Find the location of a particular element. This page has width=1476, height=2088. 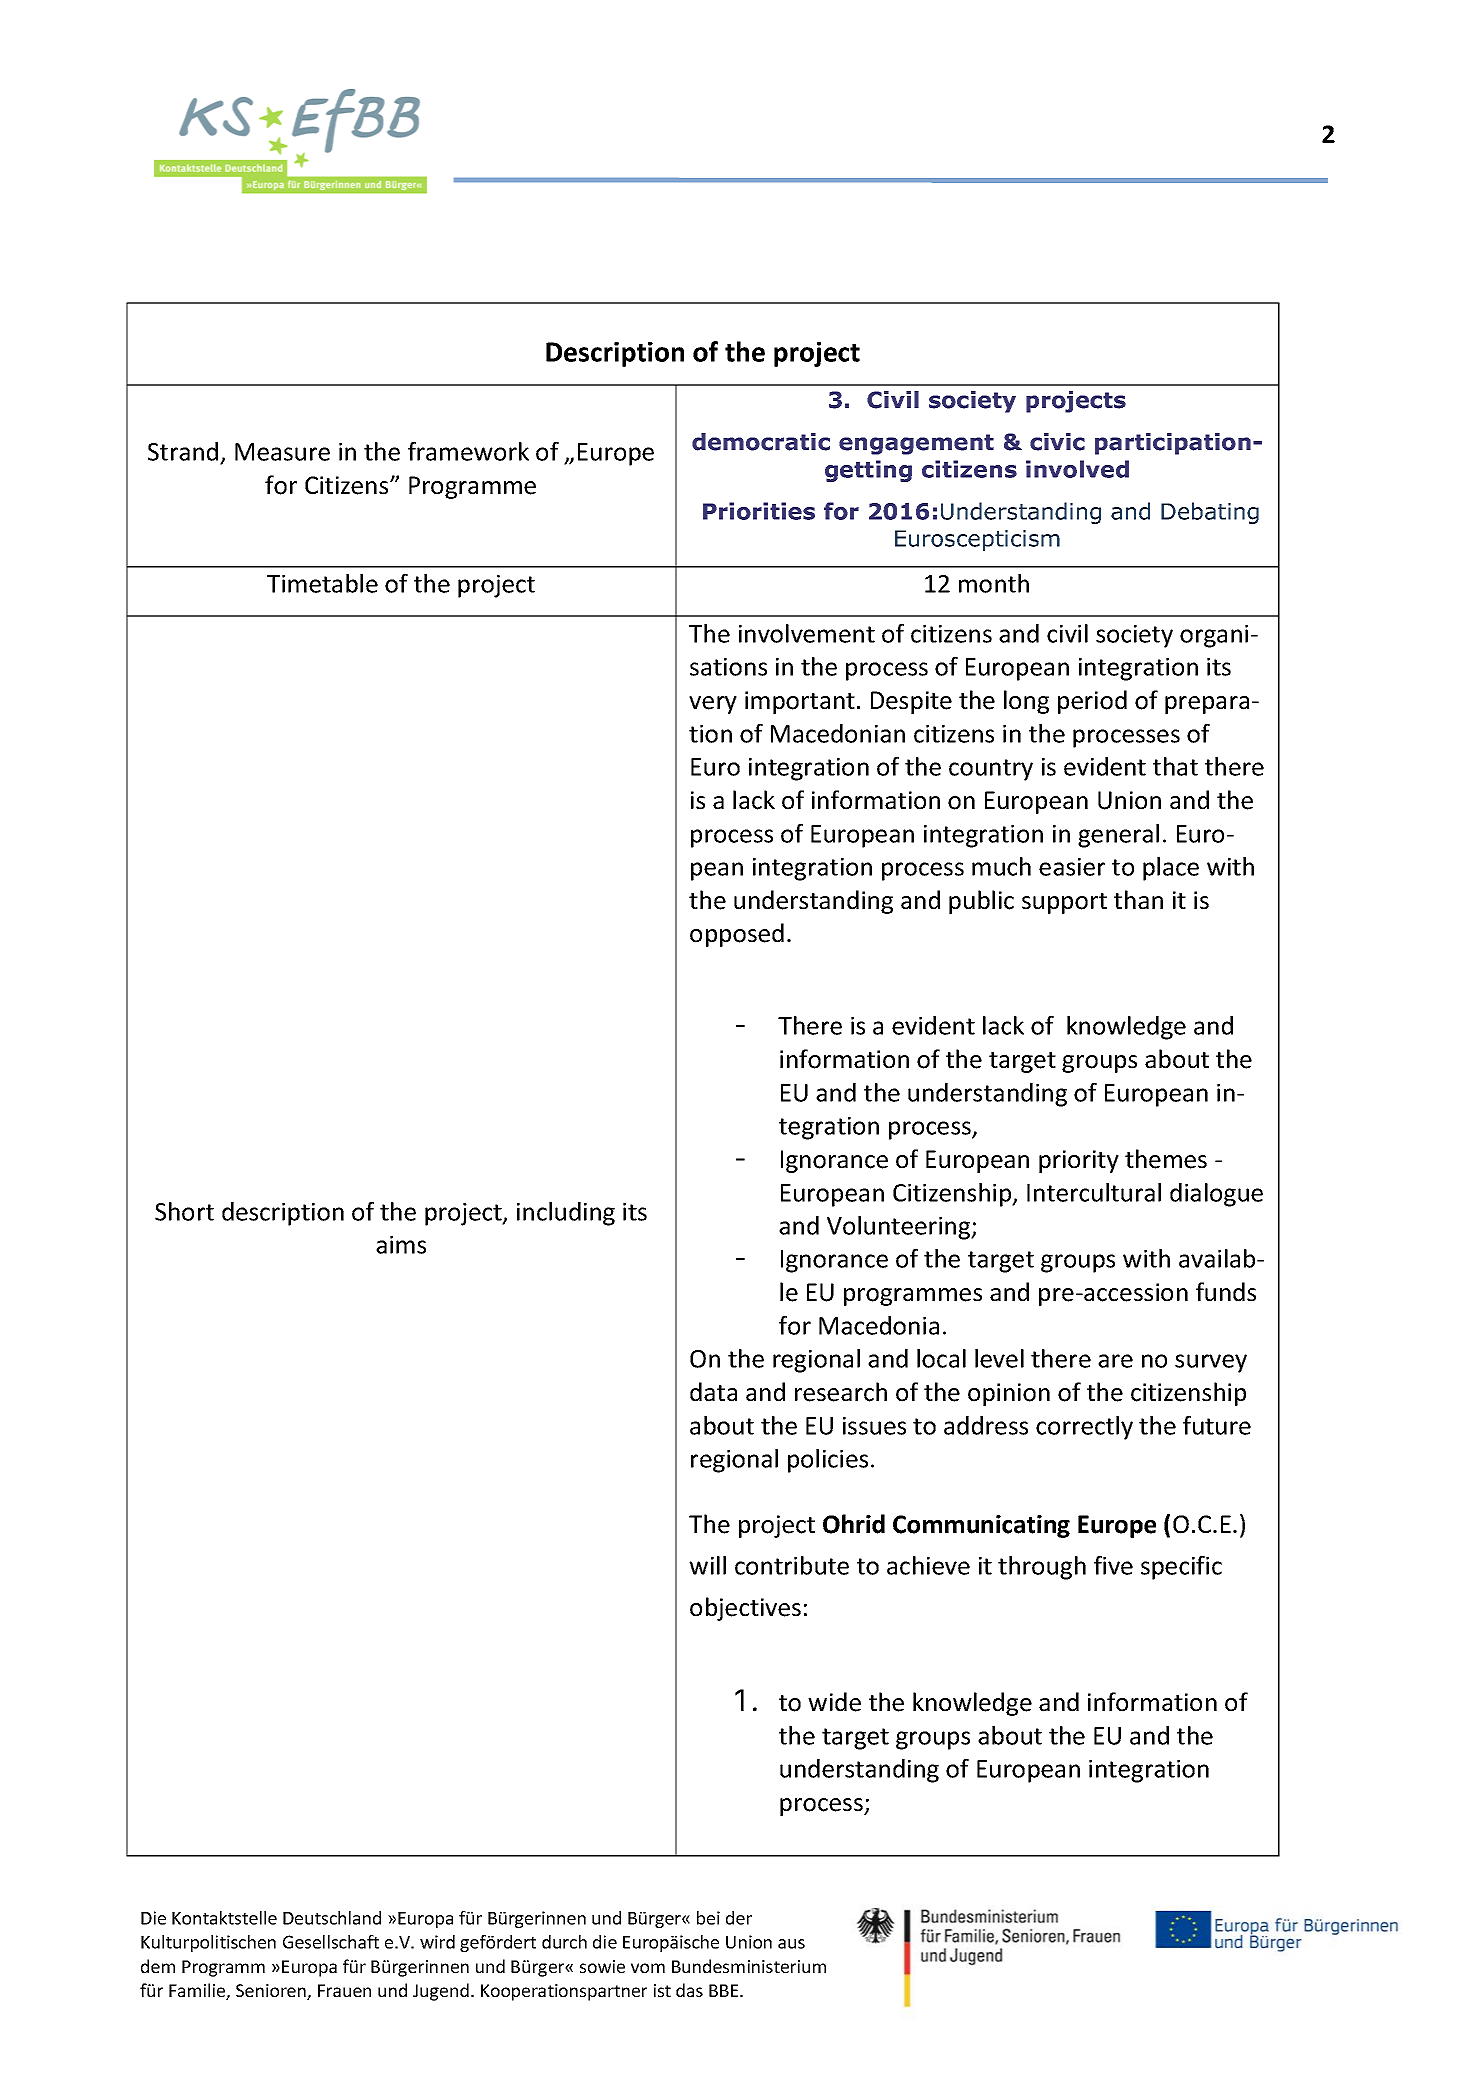

Gesellschaft is located at coordinates (331, 1942).
